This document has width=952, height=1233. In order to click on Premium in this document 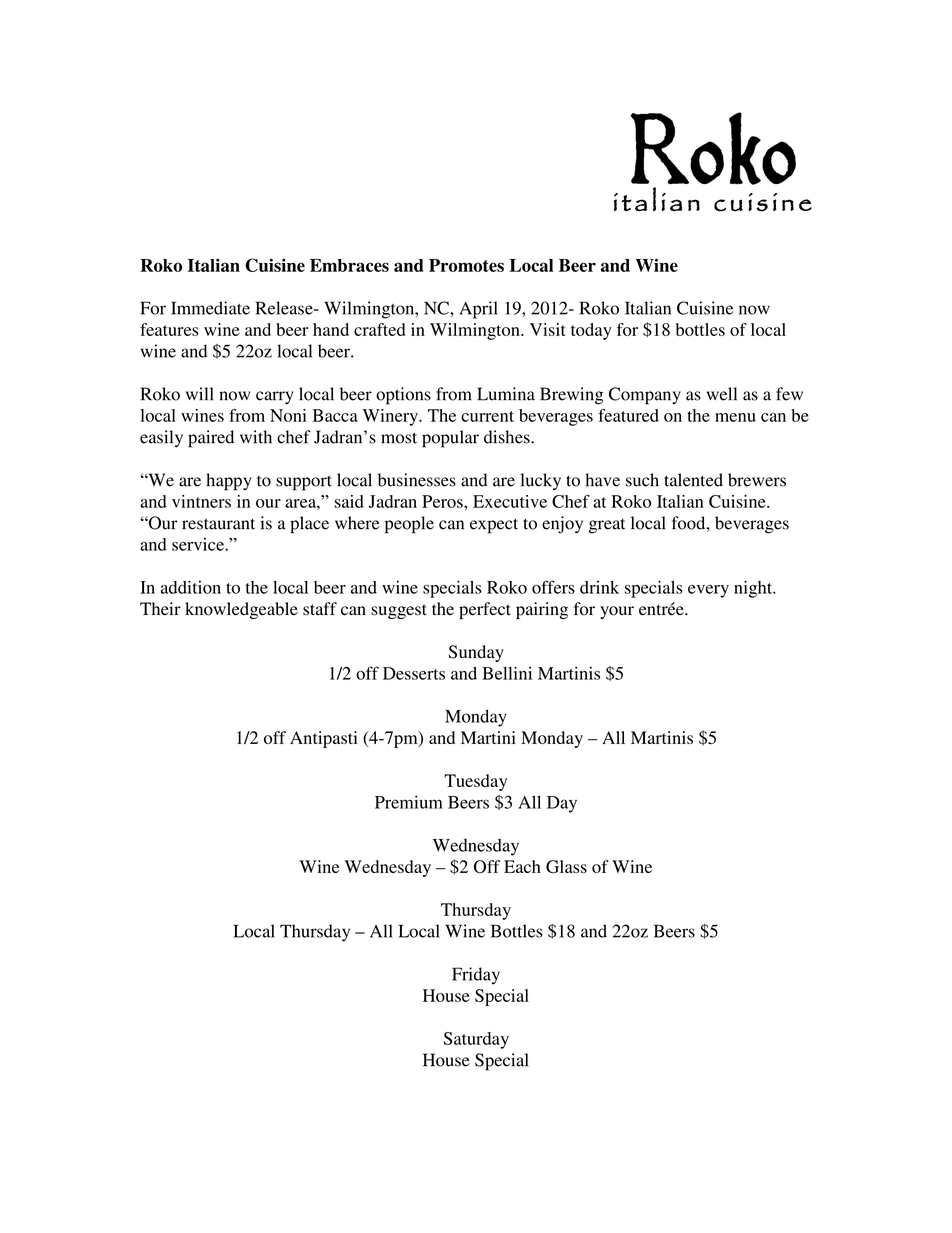, I will do `click(409, 802)`.
